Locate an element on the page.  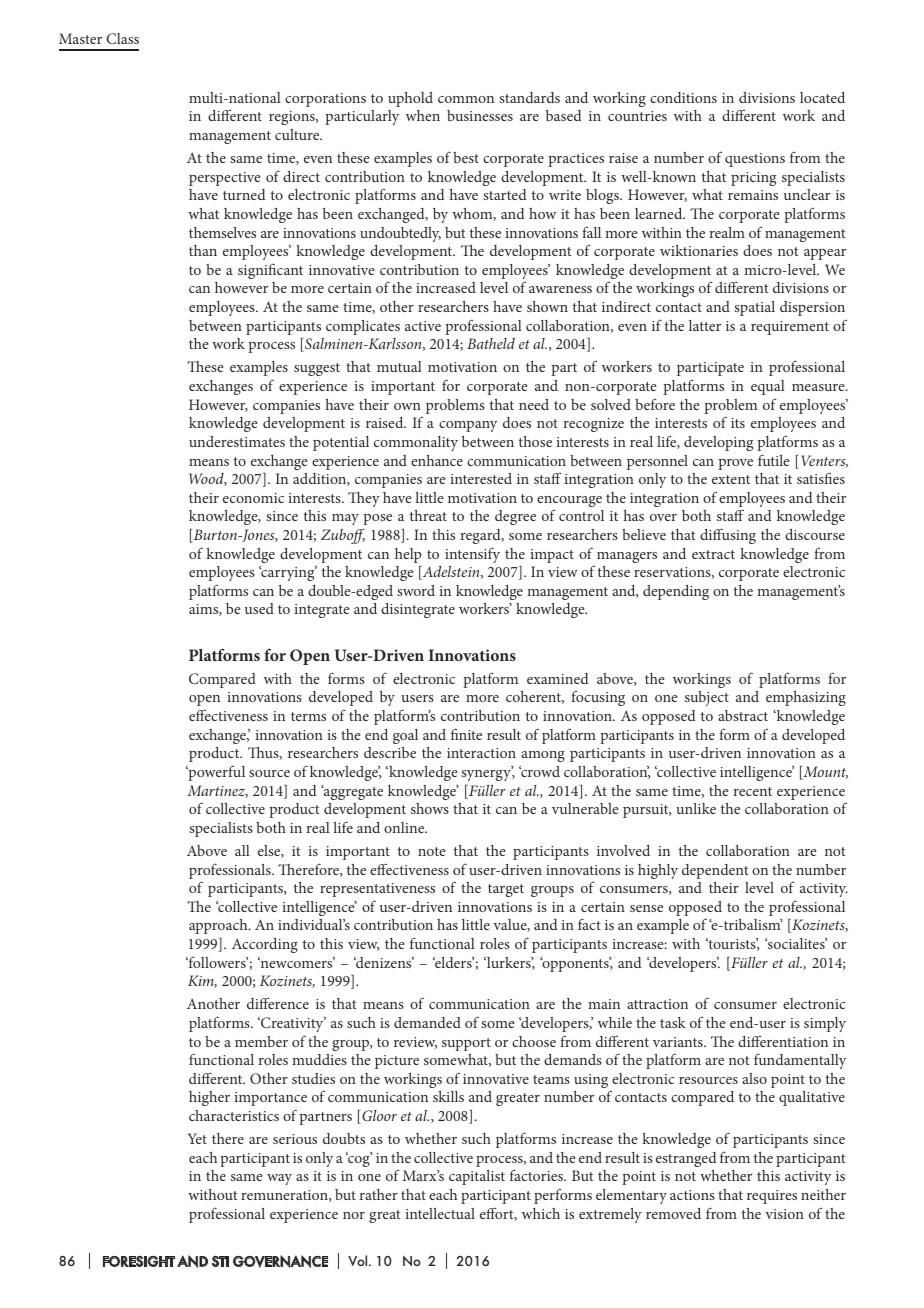
used is located at coordinates (259, 608).
